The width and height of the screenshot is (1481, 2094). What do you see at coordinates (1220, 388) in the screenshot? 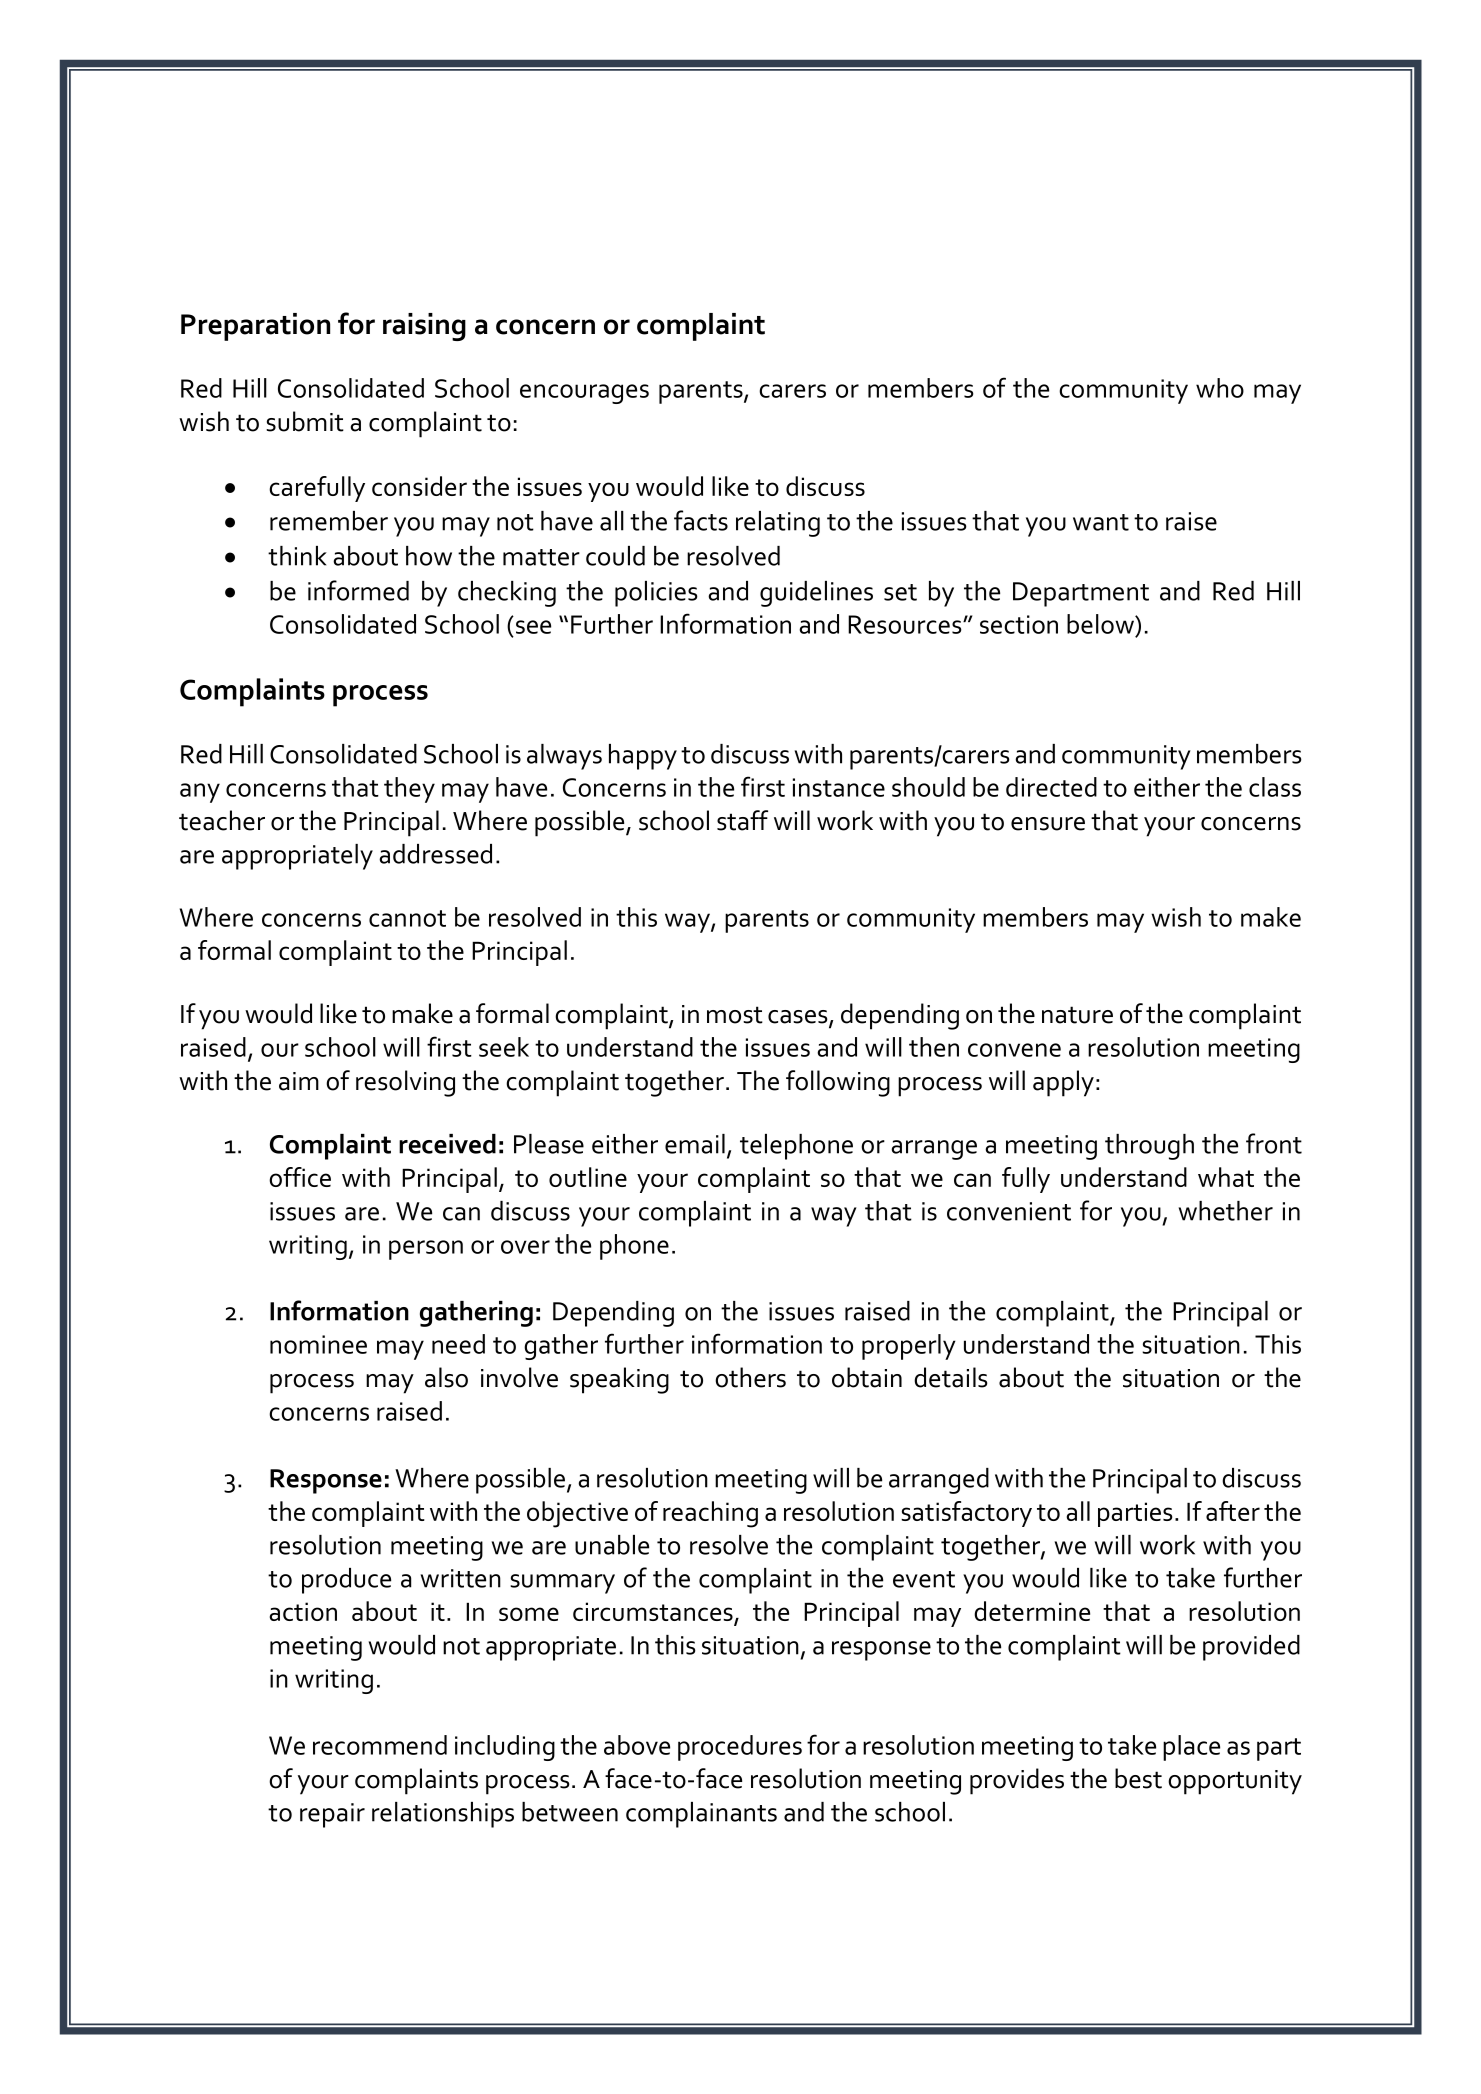
I see `who` at bounding box center [1220, 388].
